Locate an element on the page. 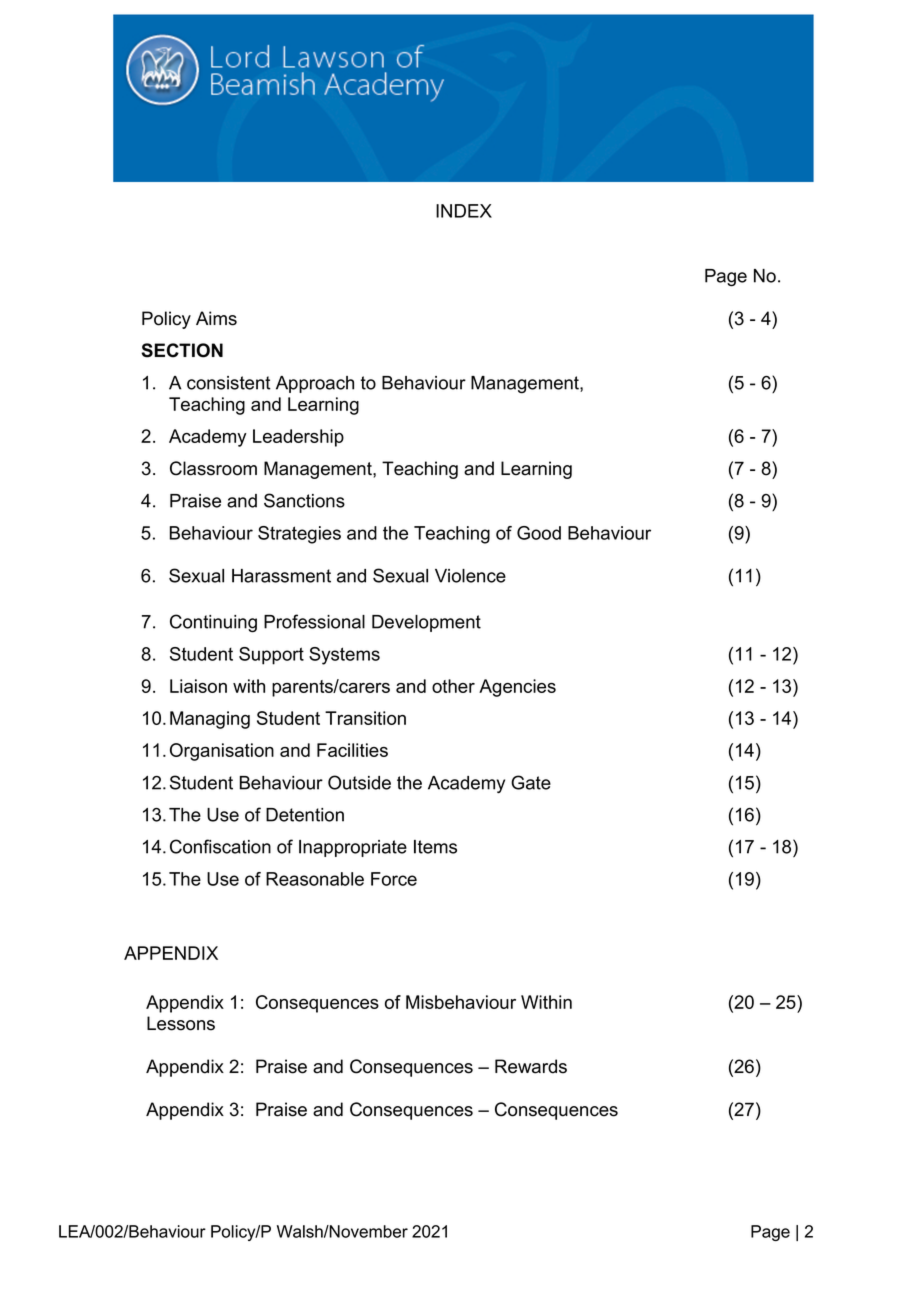  Rewards is located at coordinates (531, 1066).
